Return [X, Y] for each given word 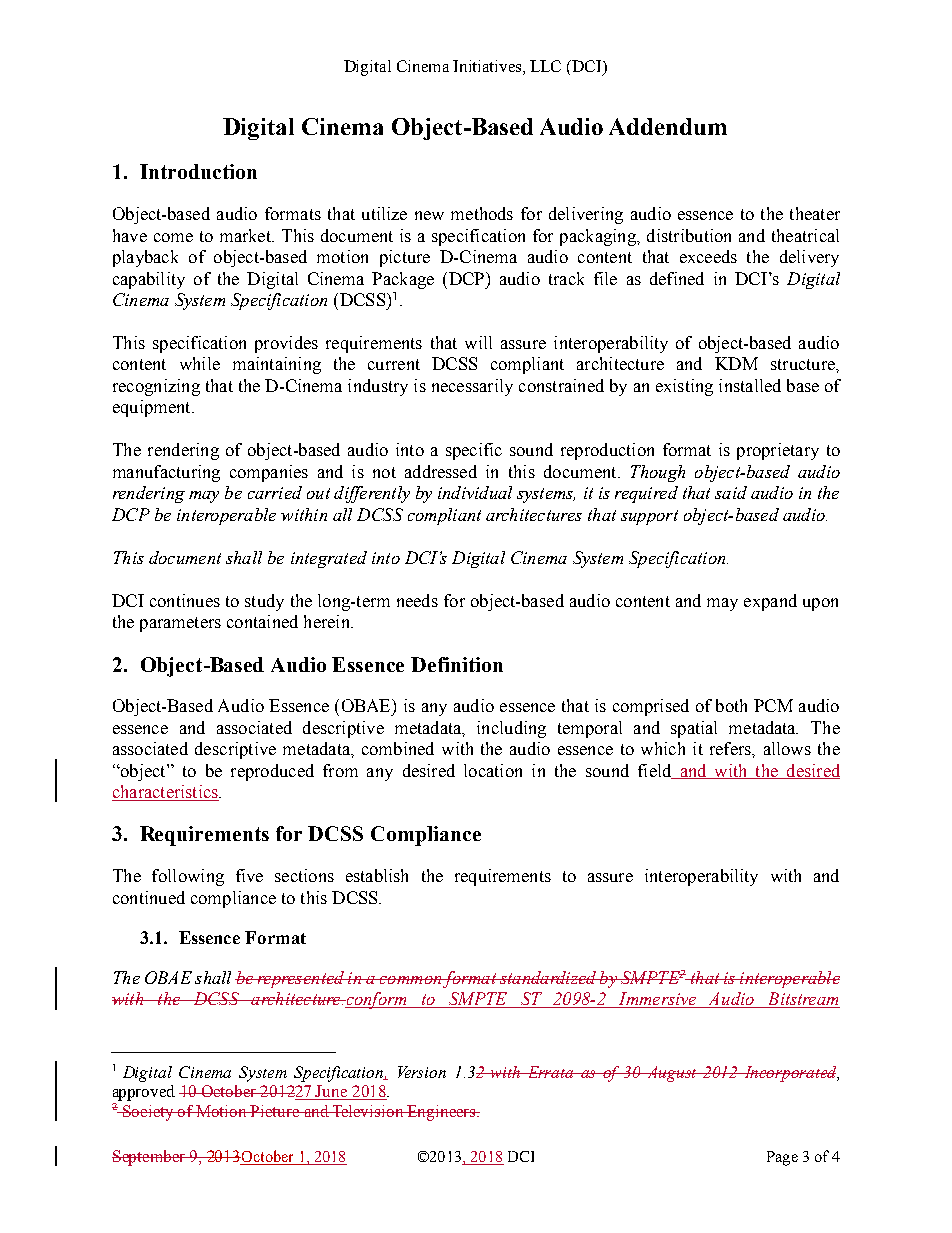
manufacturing [166, 473]
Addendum [668, 126]
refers [731, 748]
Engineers [441, 1113]
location [493, 770]
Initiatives [488, 67]
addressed [441, 471]
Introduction [198, 171]
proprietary [778, 451]
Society [148, 1113]
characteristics [166, 793]
